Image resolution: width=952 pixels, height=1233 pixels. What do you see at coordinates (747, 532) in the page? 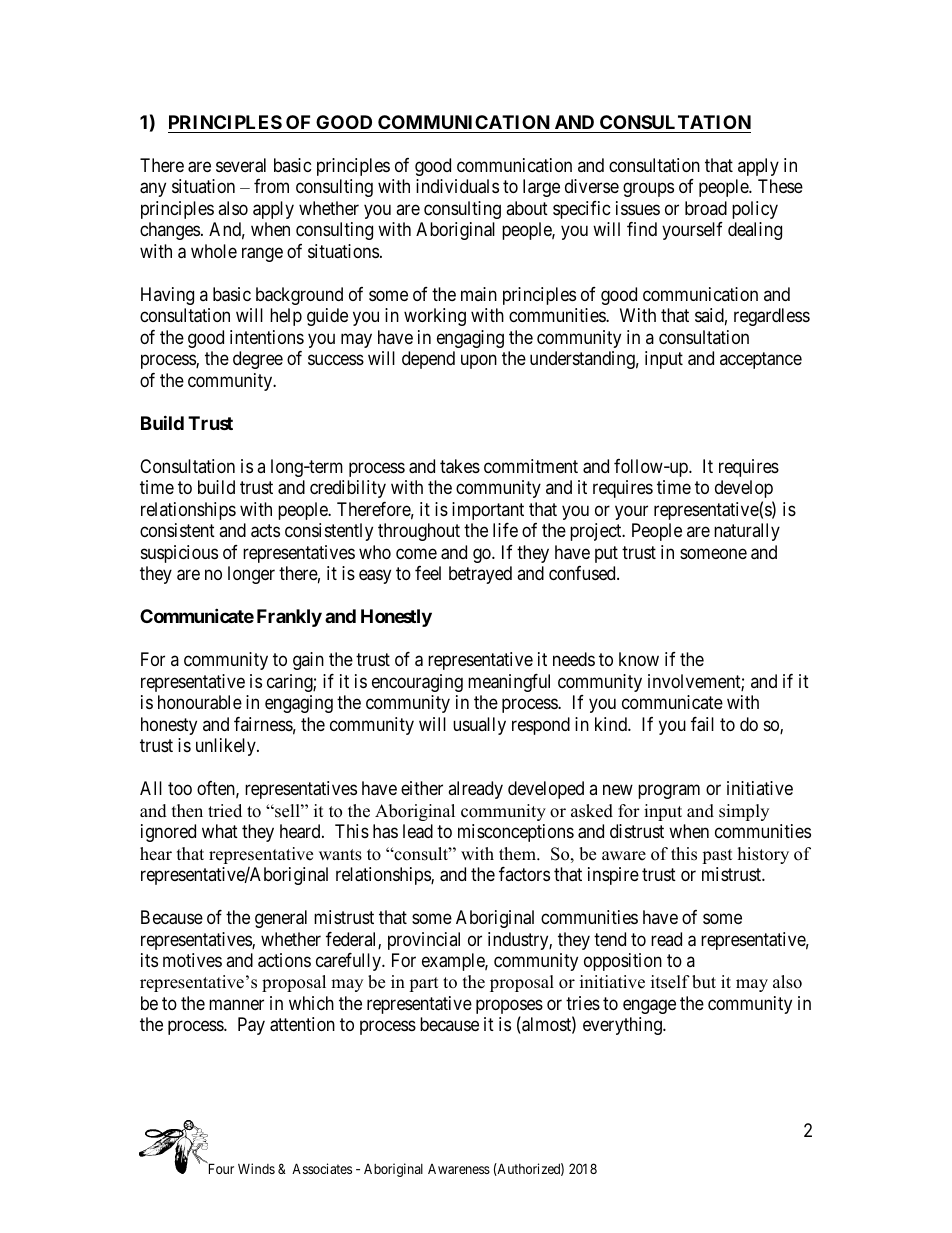
I see `naturally` at bounding box center [747, 532].
